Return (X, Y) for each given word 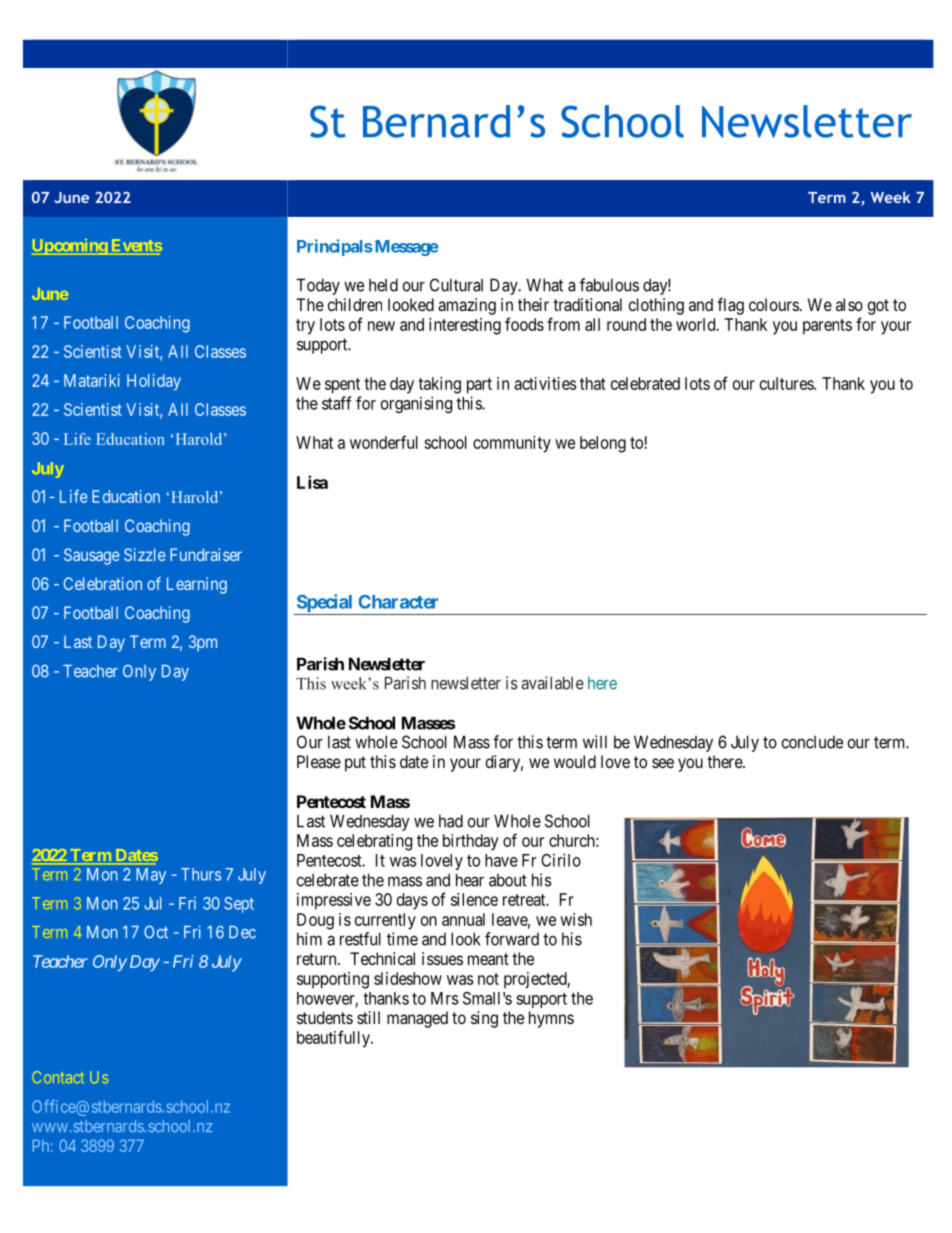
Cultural (456, 285)
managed (417, 1019)
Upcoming (70, 247)
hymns (551, 1019)
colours (774, 304)
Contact (58, 1077)
